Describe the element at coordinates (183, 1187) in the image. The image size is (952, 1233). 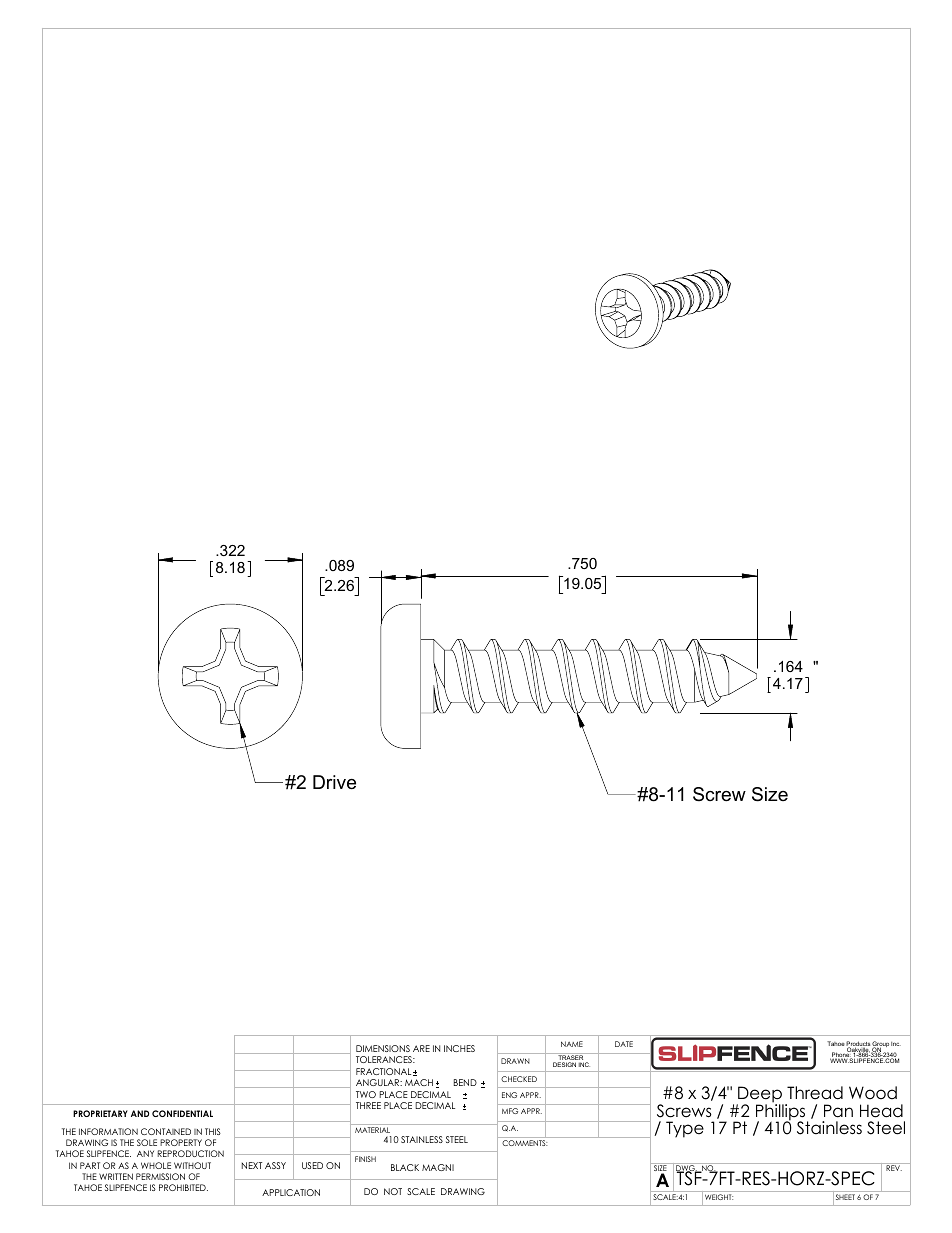
I see `PROHIBITED` at that location.
